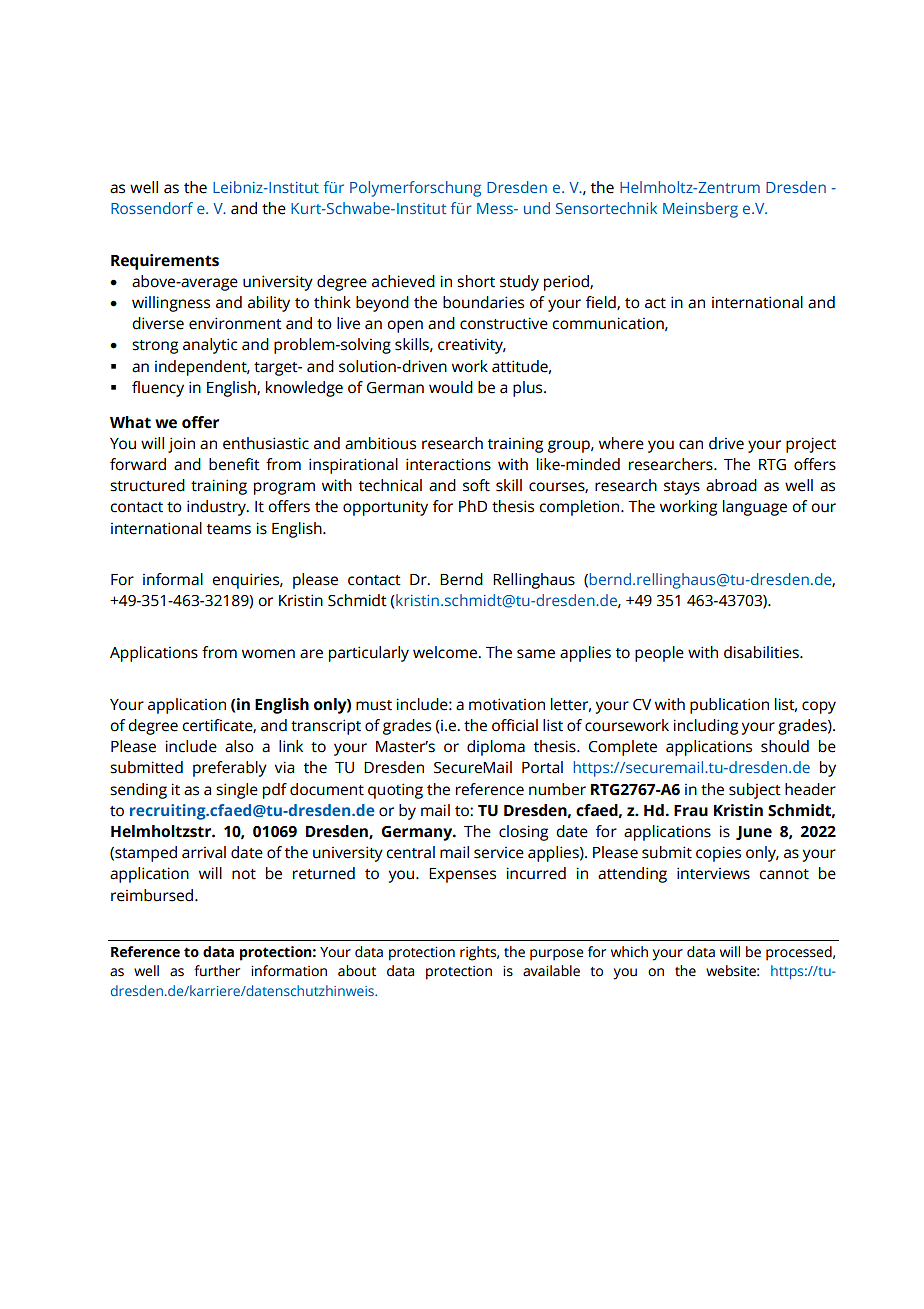  What do you see at coordinates (557, 955) in the document?
I see `purpose` at bounding box center [557, 955].
